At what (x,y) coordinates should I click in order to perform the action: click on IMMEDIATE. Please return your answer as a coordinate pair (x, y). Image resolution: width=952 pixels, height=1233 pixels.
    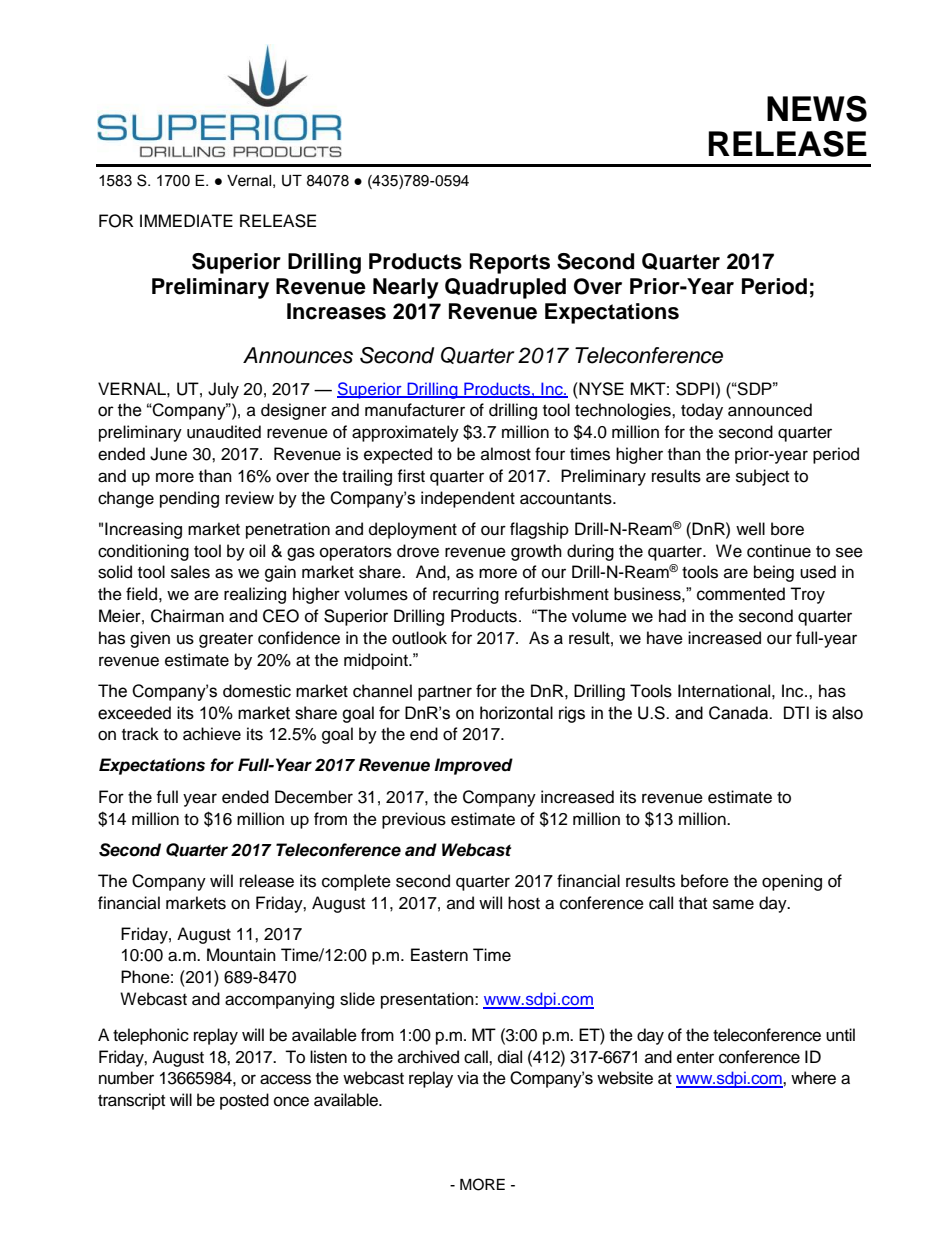
    Looking at the image, I should click on (186, 220).
